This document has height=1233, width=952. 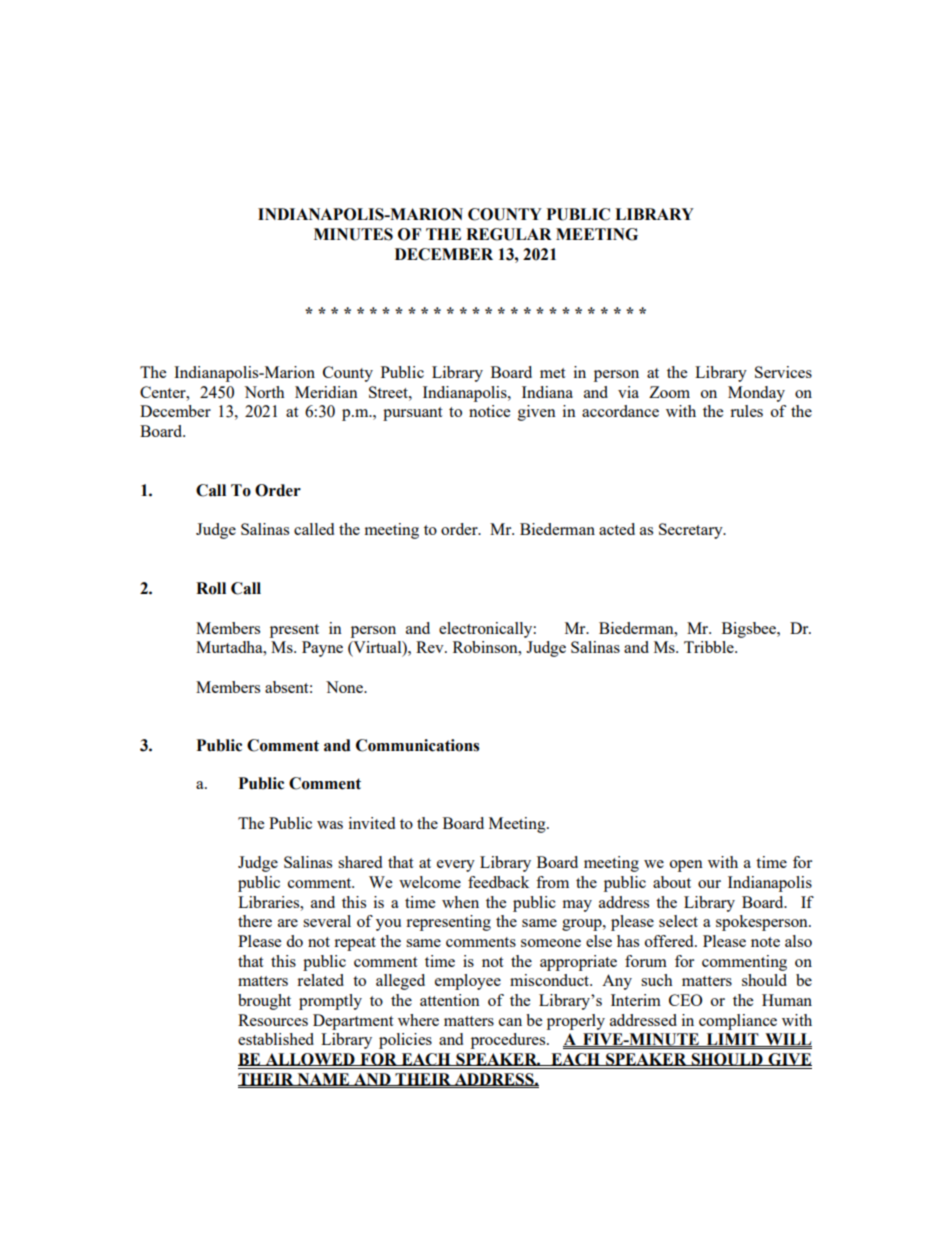 What do you see at coordinates (276, 1039) in the document?
I see `established` at bounding box center [276, 1039].
